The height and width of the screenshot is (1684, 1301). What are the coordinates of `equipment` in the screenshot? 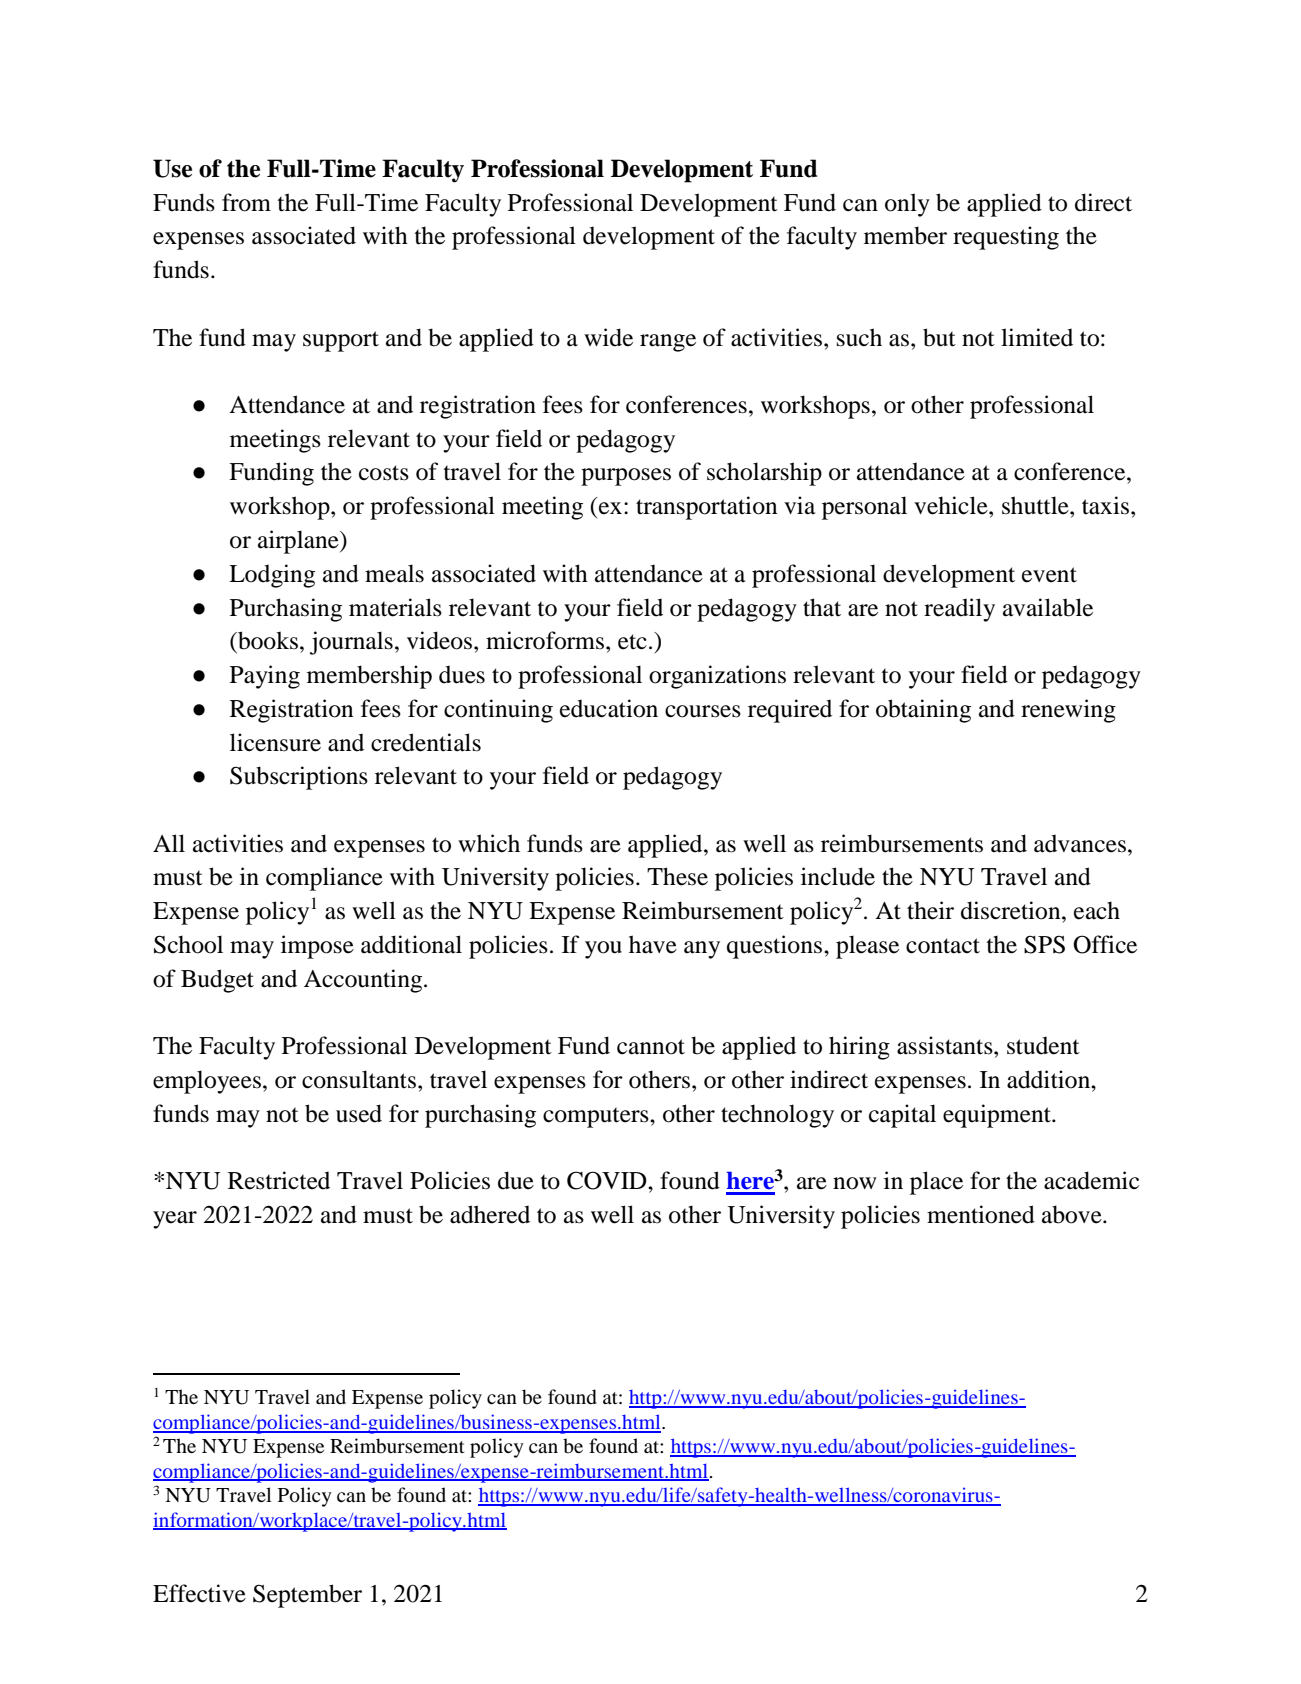 It's located at (998, 1116).
